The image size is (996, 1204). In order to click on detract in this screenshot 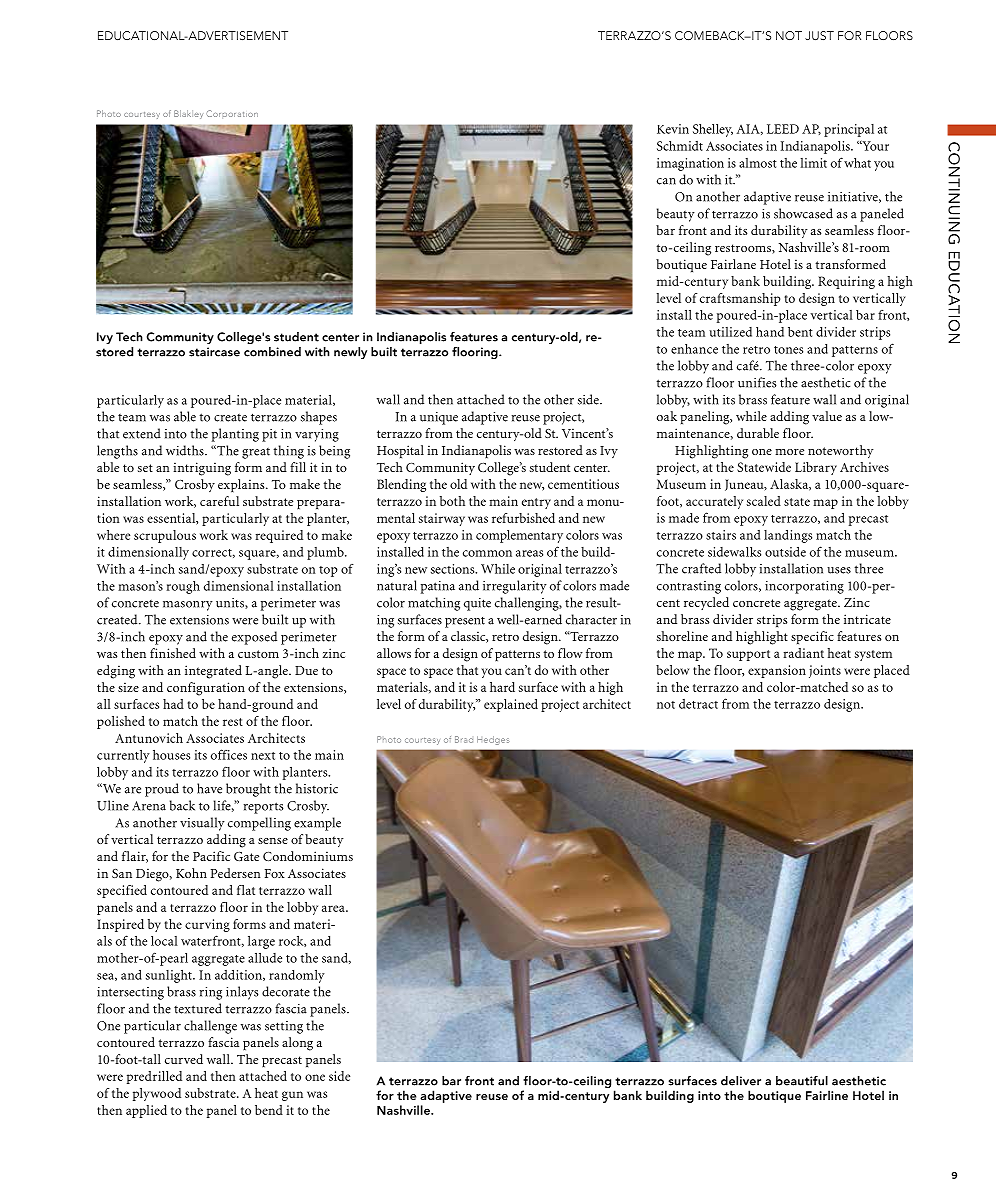, I will do `click(698, 704)`.
